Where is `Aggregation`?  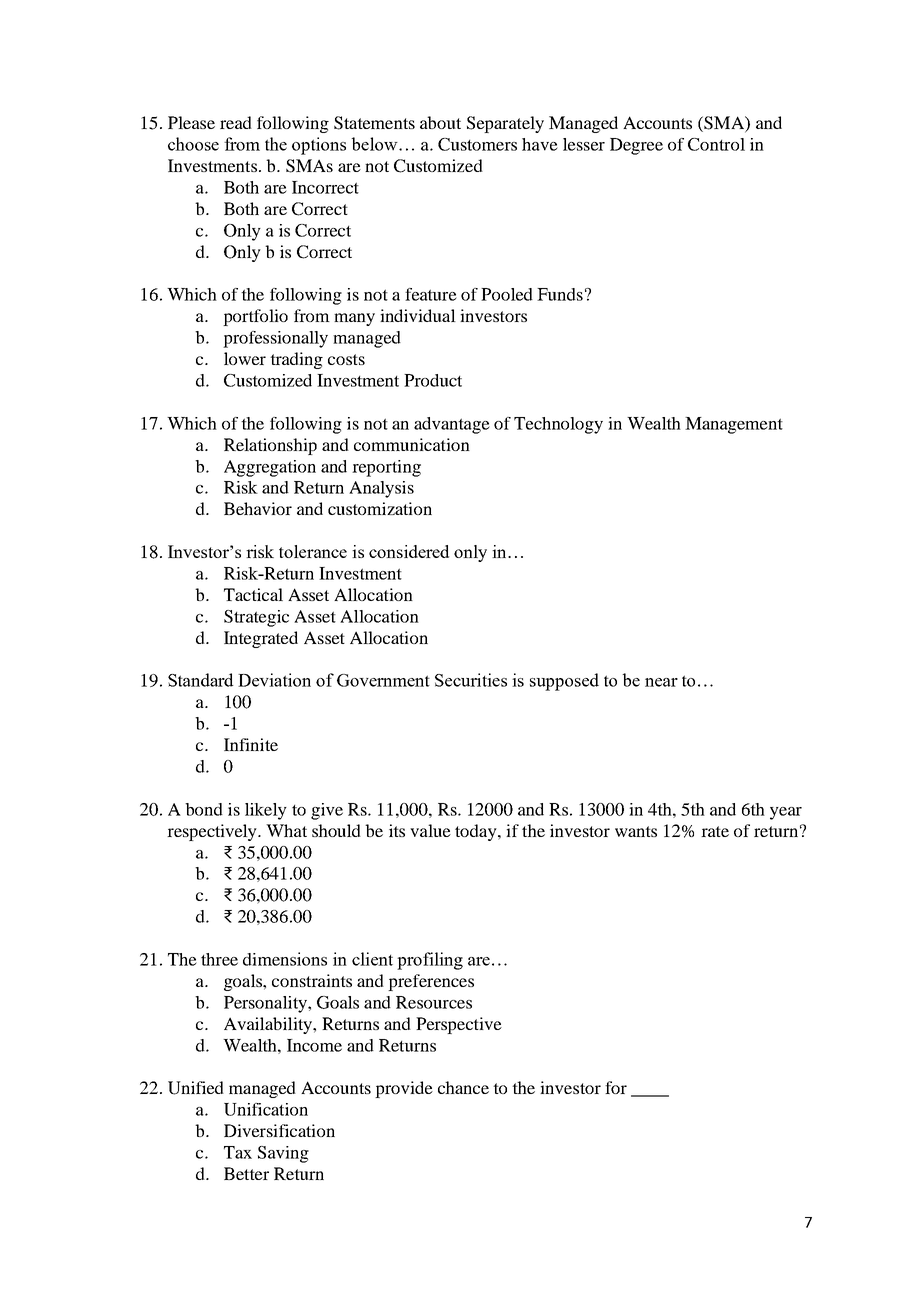 Aggregation is located at coordinates (270, 468).
